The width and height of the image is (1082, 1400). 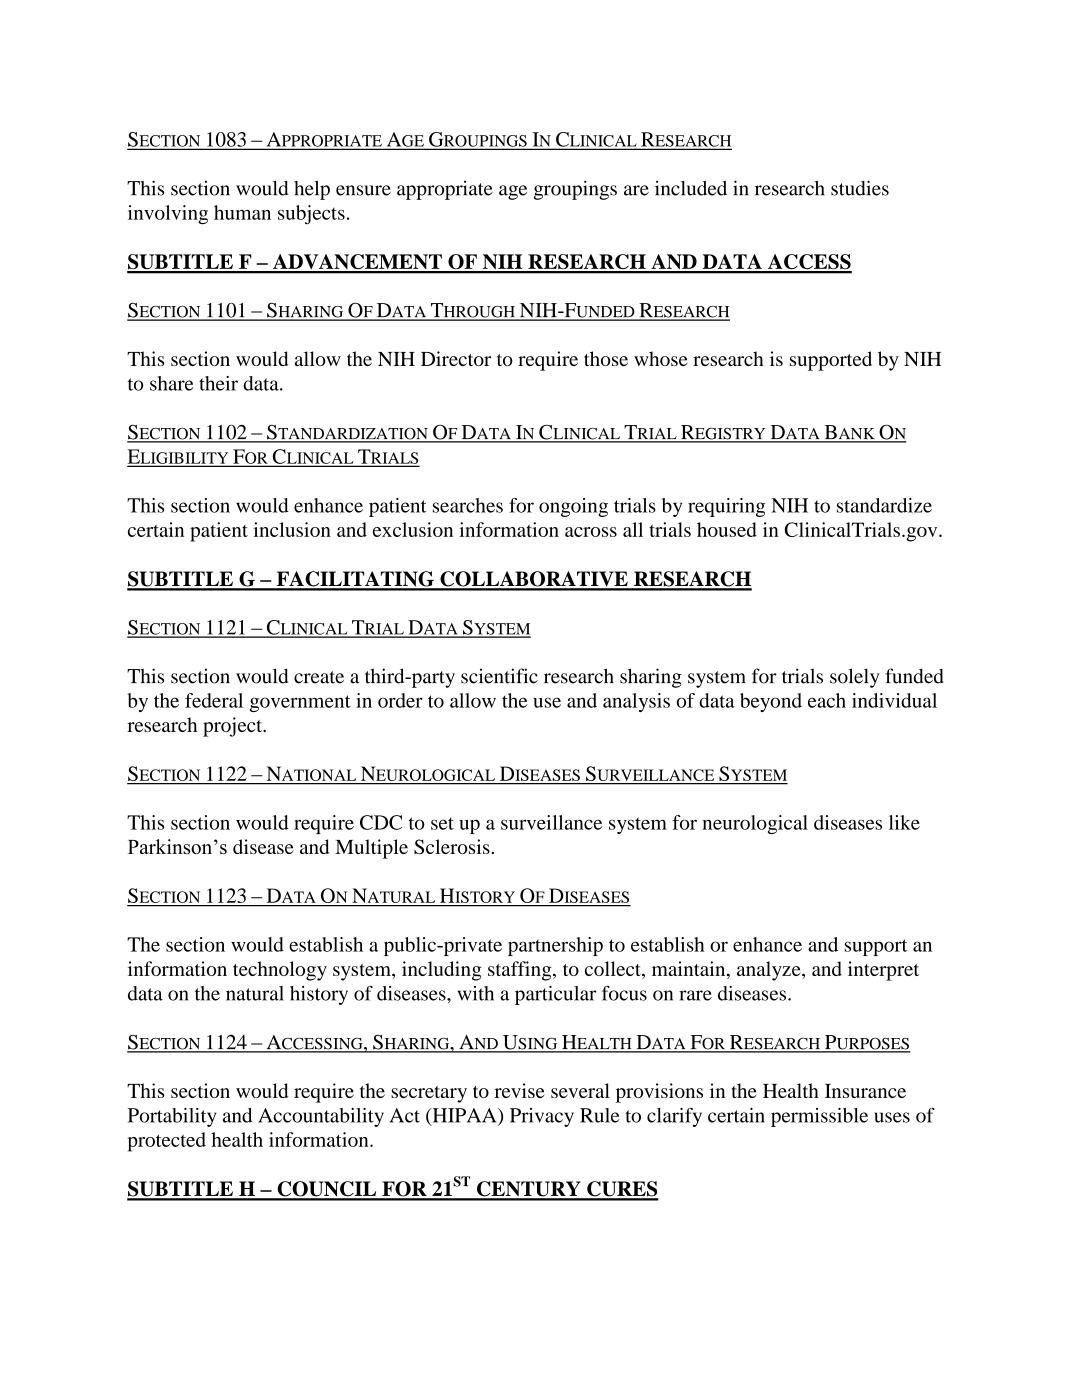 I want to click on CDC, so click(x=381, y=822).
